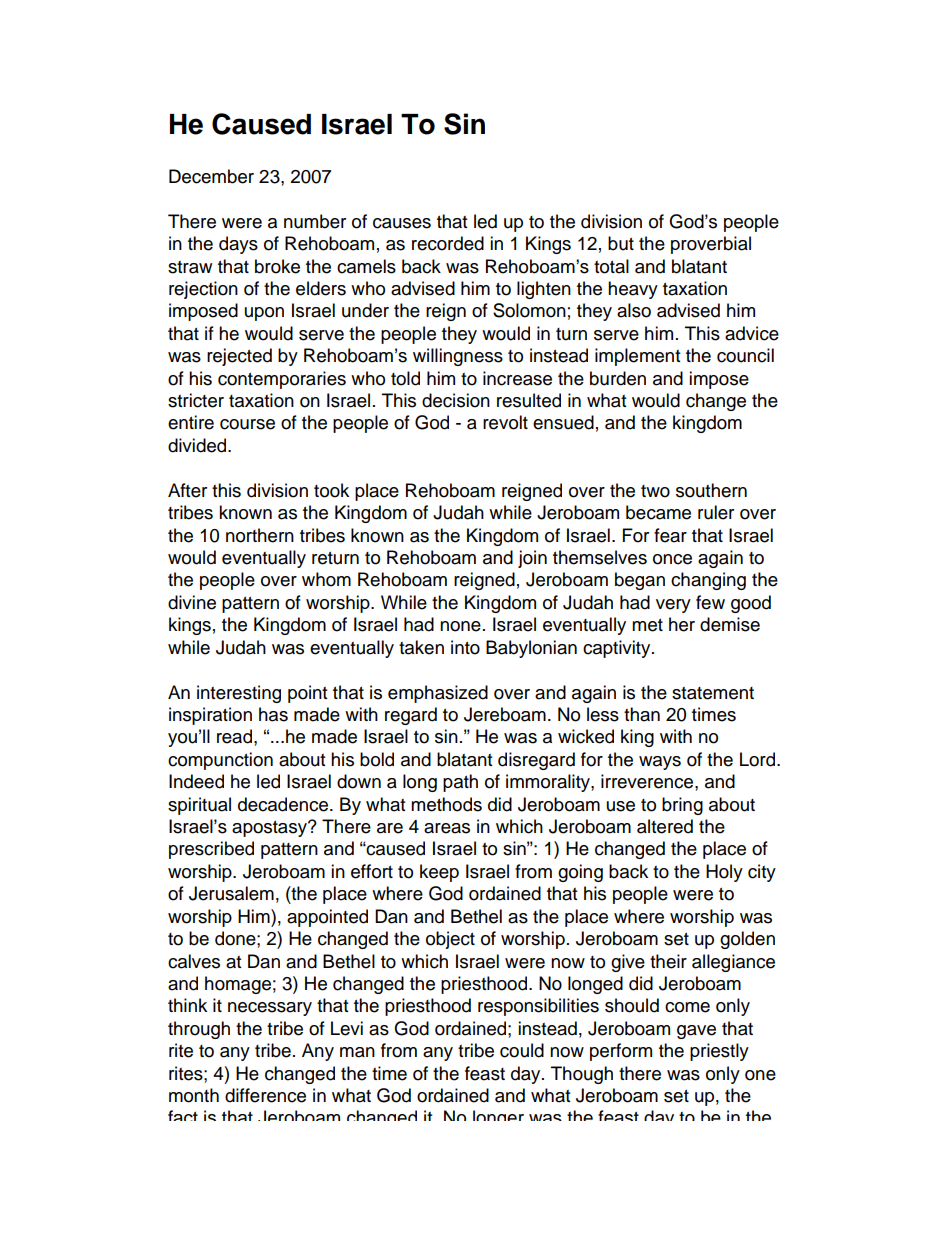 The image size is (952, 1233). What do you see at coordinates (522, 1050) in the screenshot?
I see `could` at bounding box center [522, 1050].
